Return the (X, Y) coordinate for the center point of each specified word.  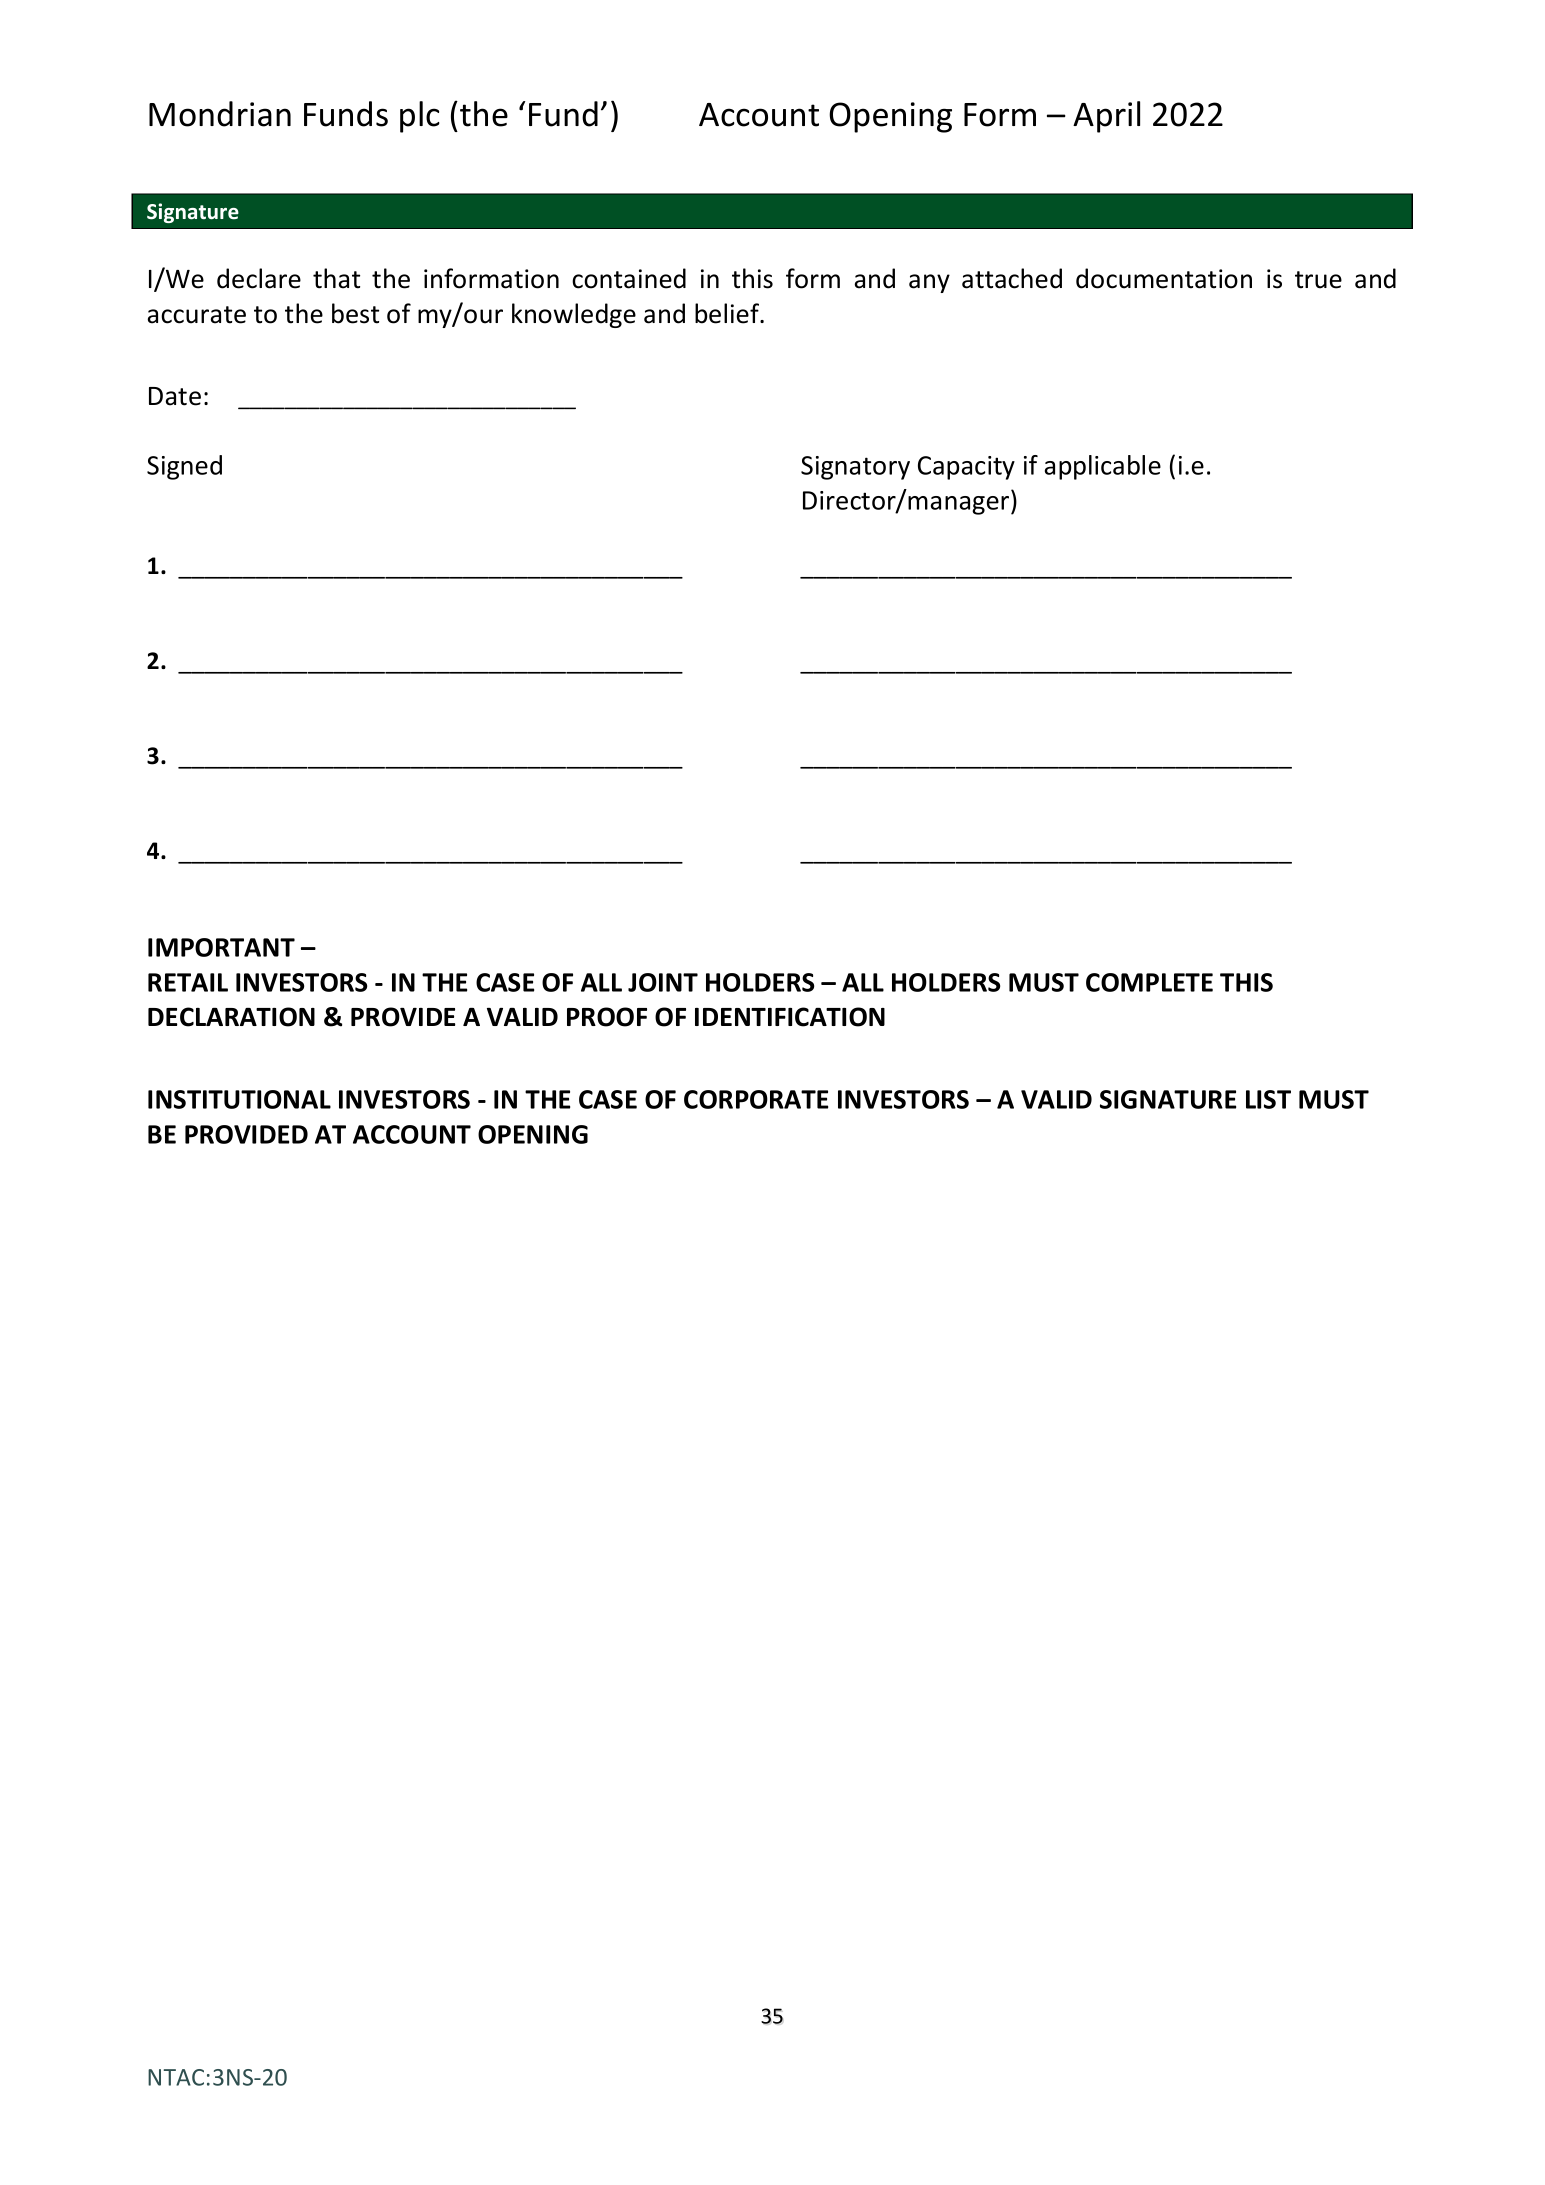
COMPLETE (1149, 982)
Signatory (855, 468)
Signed (184, 467)
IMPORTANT (221, 947)
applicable (1103, 467)
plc (420, 117)
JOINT (663, 982)
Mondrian (220, 114)
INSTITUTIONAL (239, 1099)
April (1106, 117)
